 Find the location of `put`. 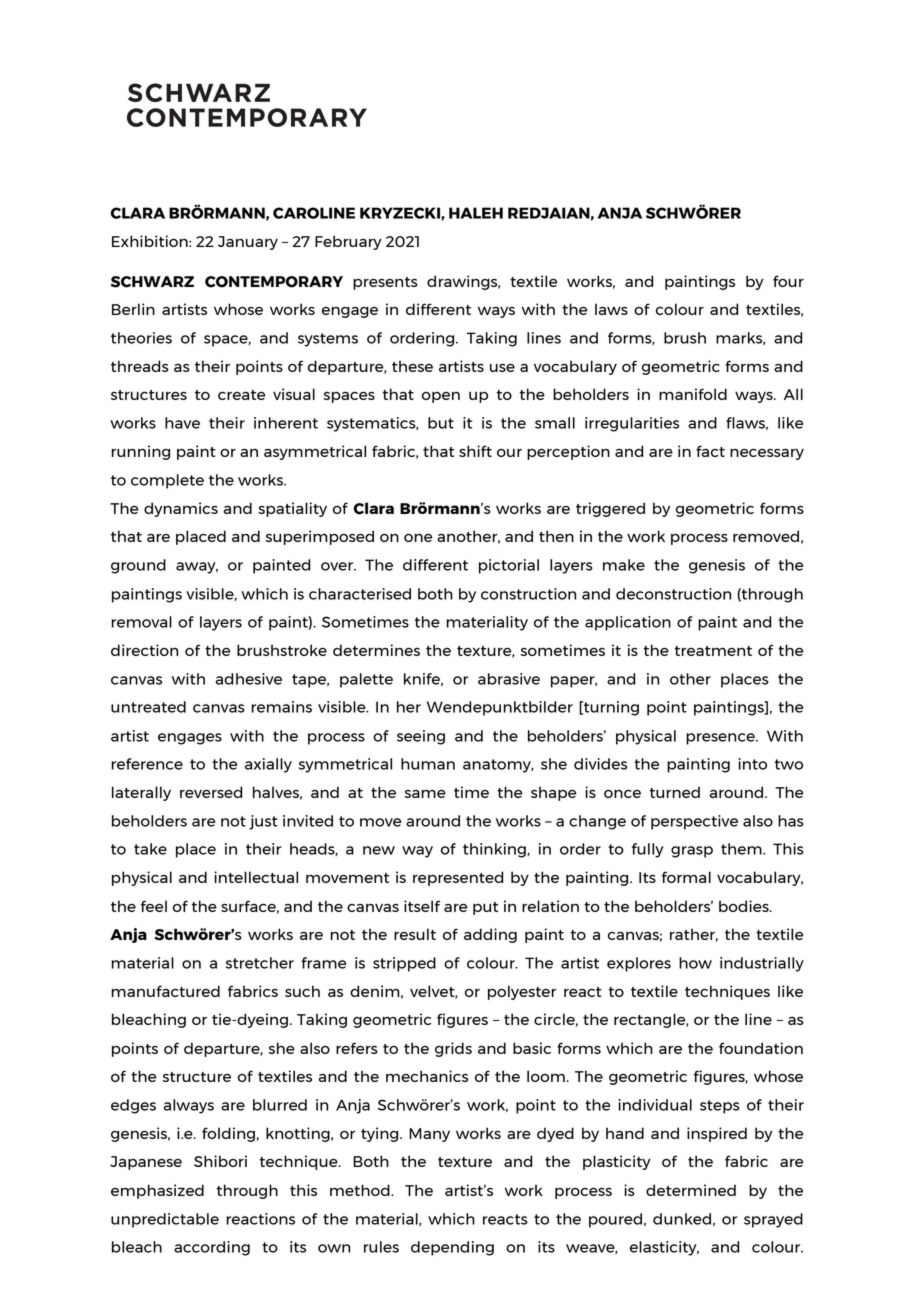

put is located at coordinates (485, 908).
